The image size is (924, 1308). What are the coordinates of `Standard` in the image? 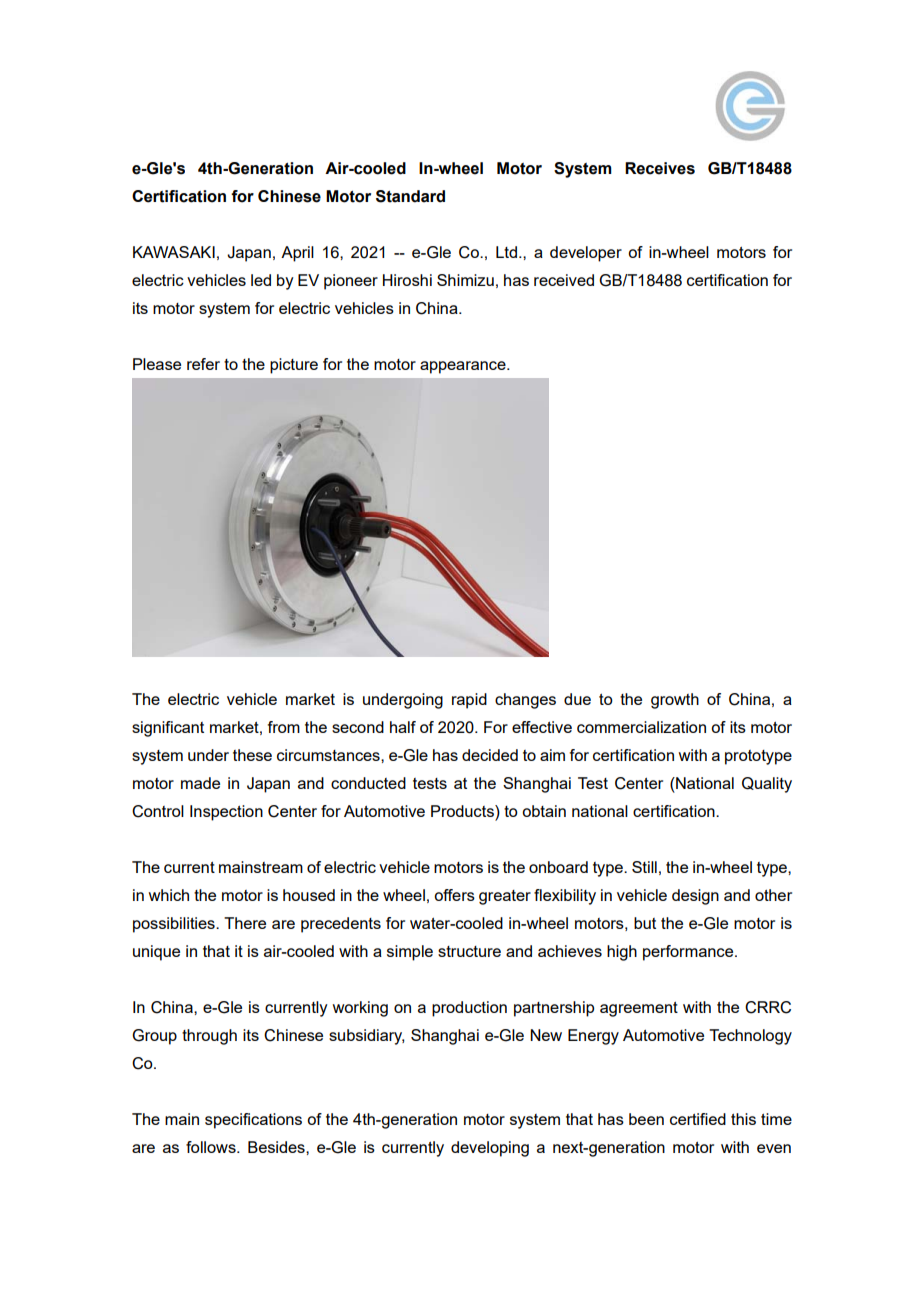 It's located at (410, 196).
